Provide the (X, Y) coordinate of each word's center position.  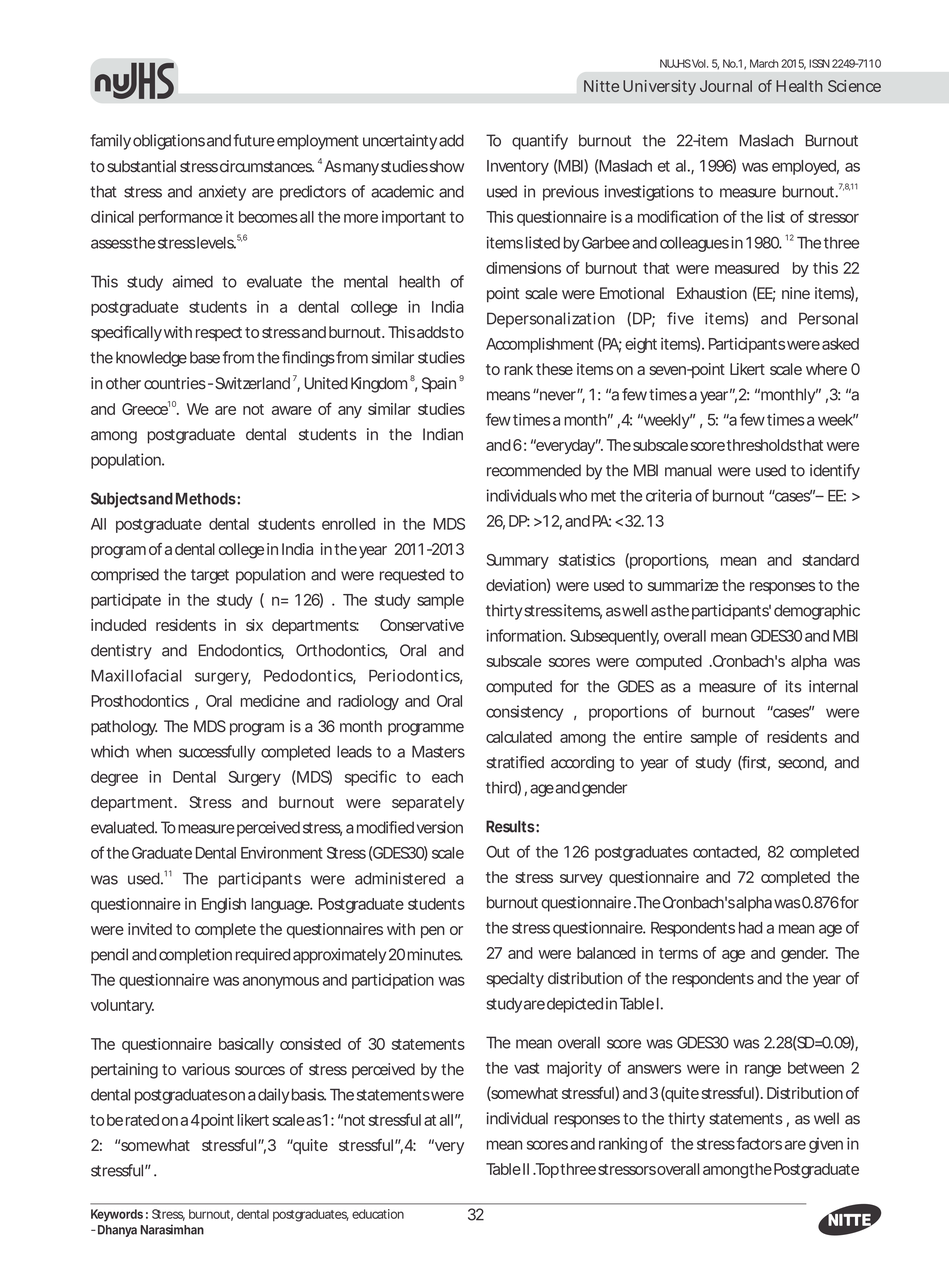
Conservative (422, 625)
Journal (726, 86)
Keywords (117, 1215)
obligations (169, 142)
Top (546, 1170)
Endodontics (241, 651)
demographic (817, 612)
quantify (540, 142)
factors (759, 1143)
